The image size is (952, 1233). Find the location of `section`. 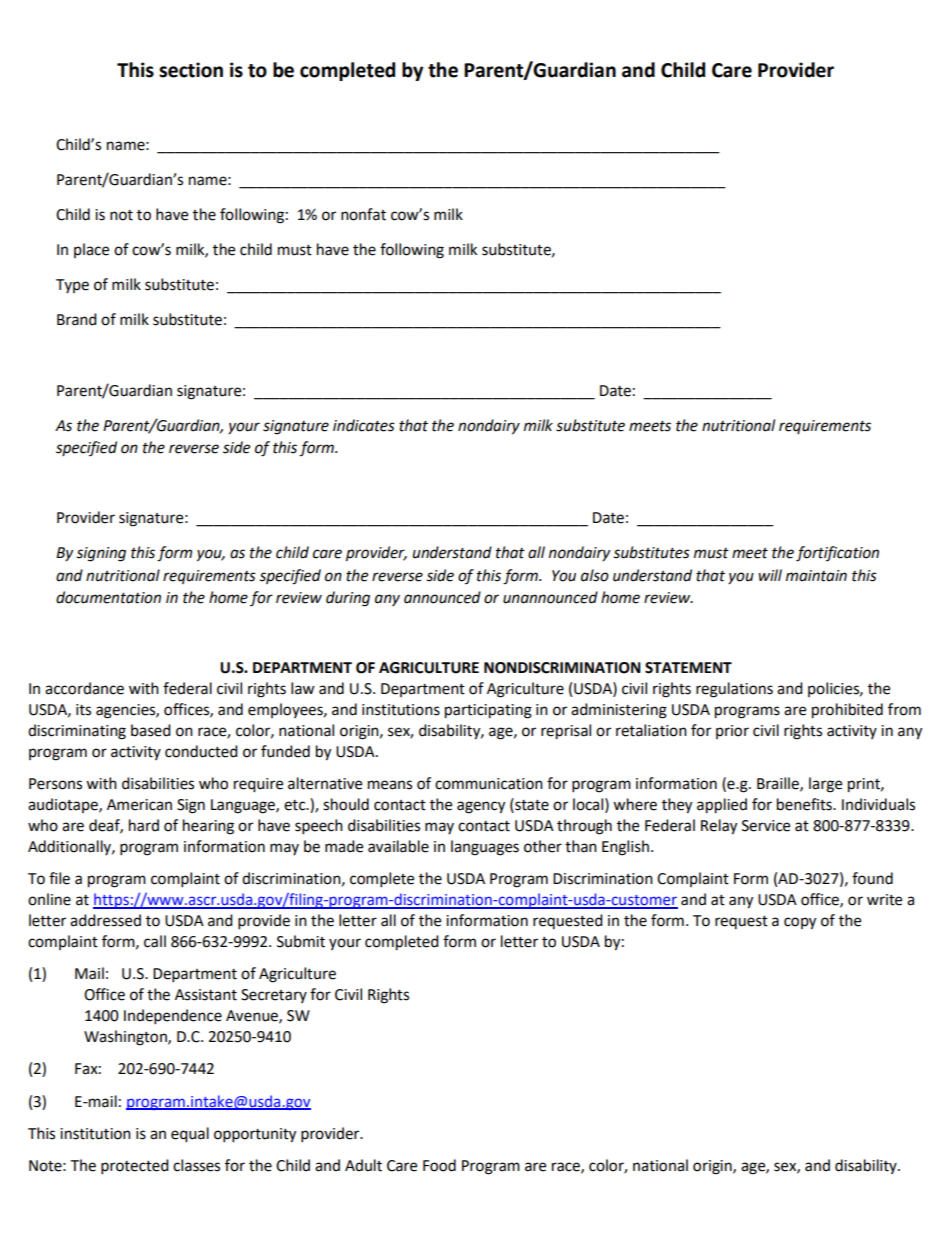

section is located at coordinates (191, 70).
